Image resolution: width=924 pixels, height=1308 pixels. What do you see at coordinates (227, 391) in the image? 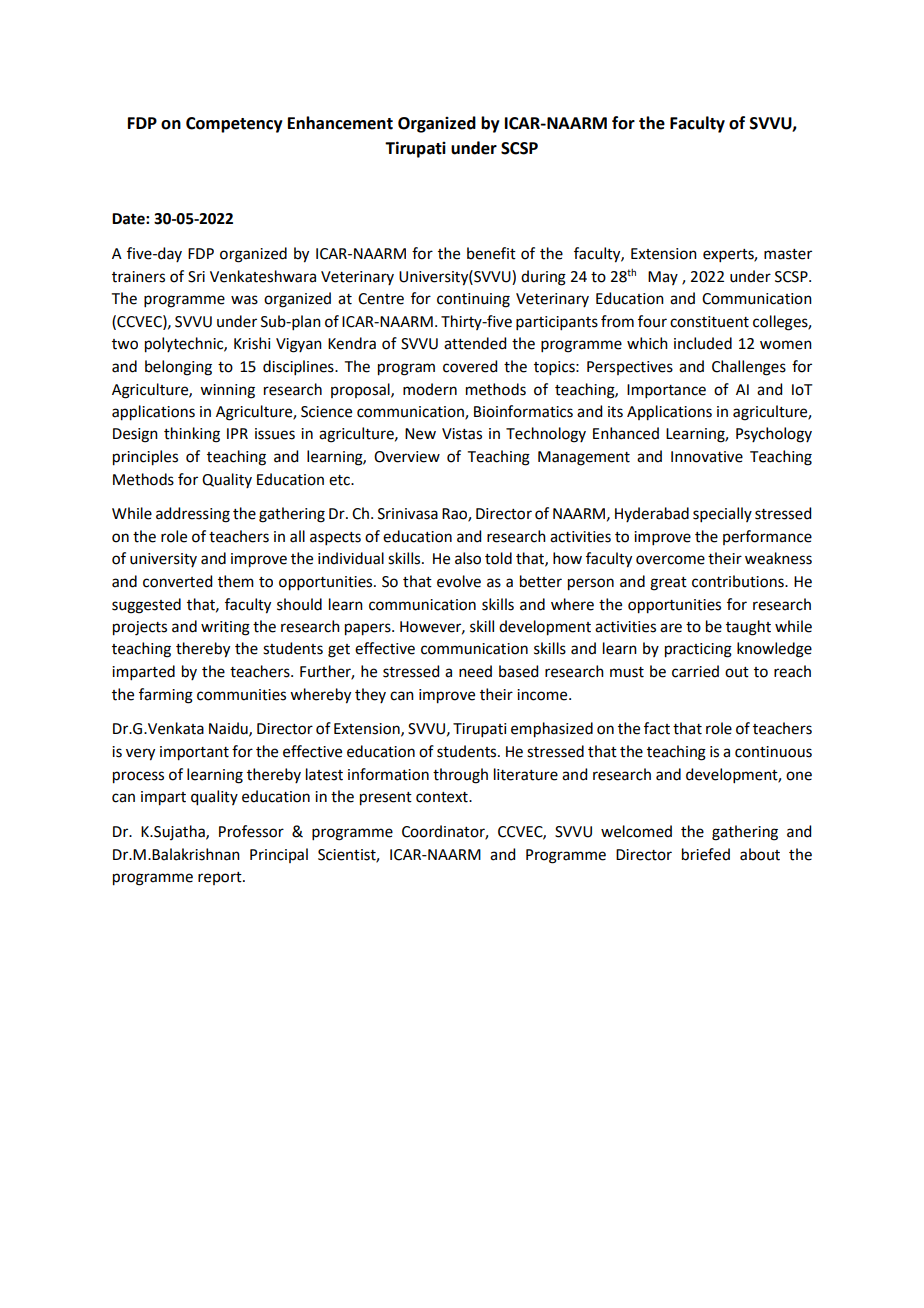
I see `winning` at bounding box center [227, 391].
